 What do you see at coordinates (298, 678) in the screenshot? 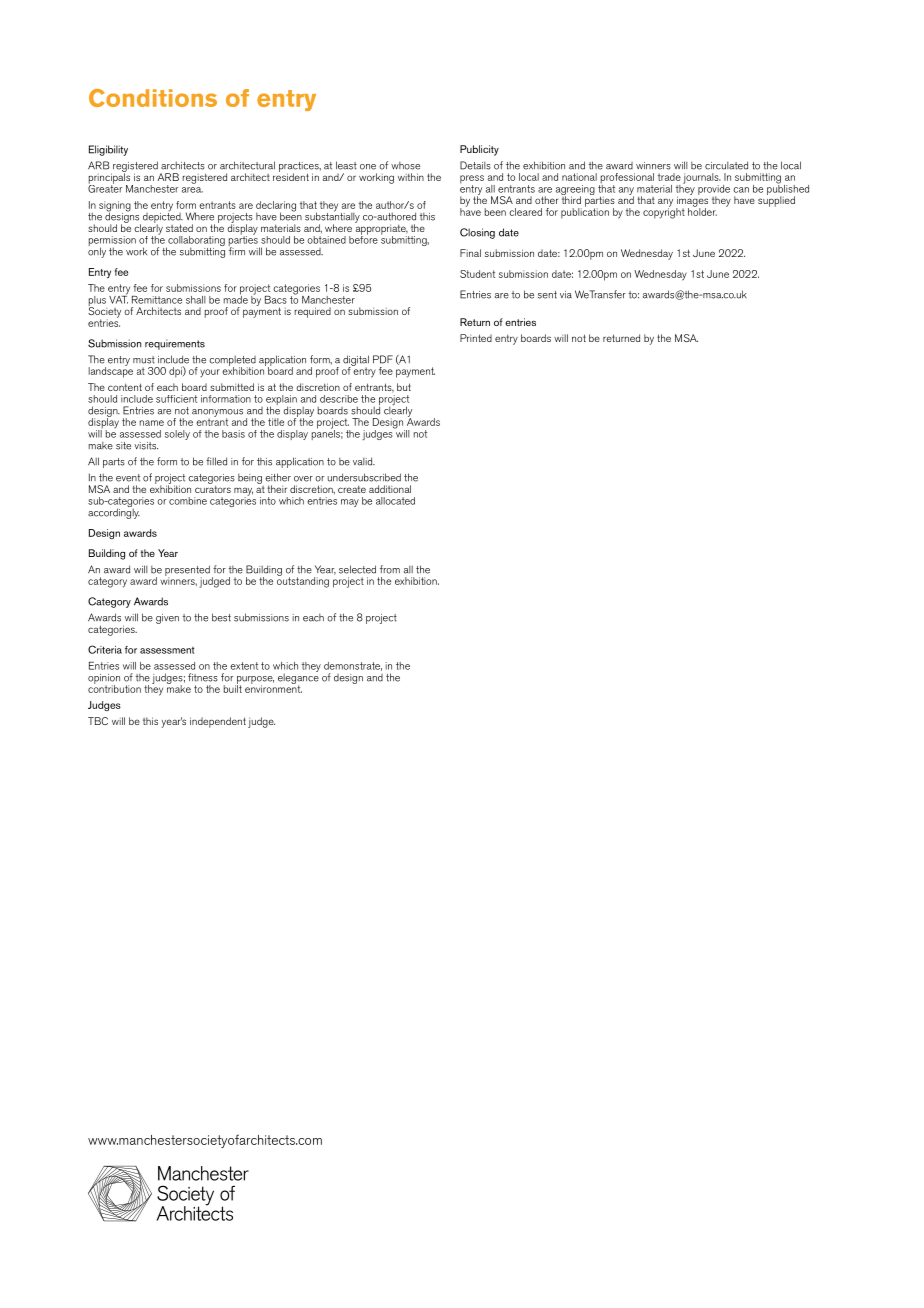
I see `elegance` at bounding box center [298, 678].
